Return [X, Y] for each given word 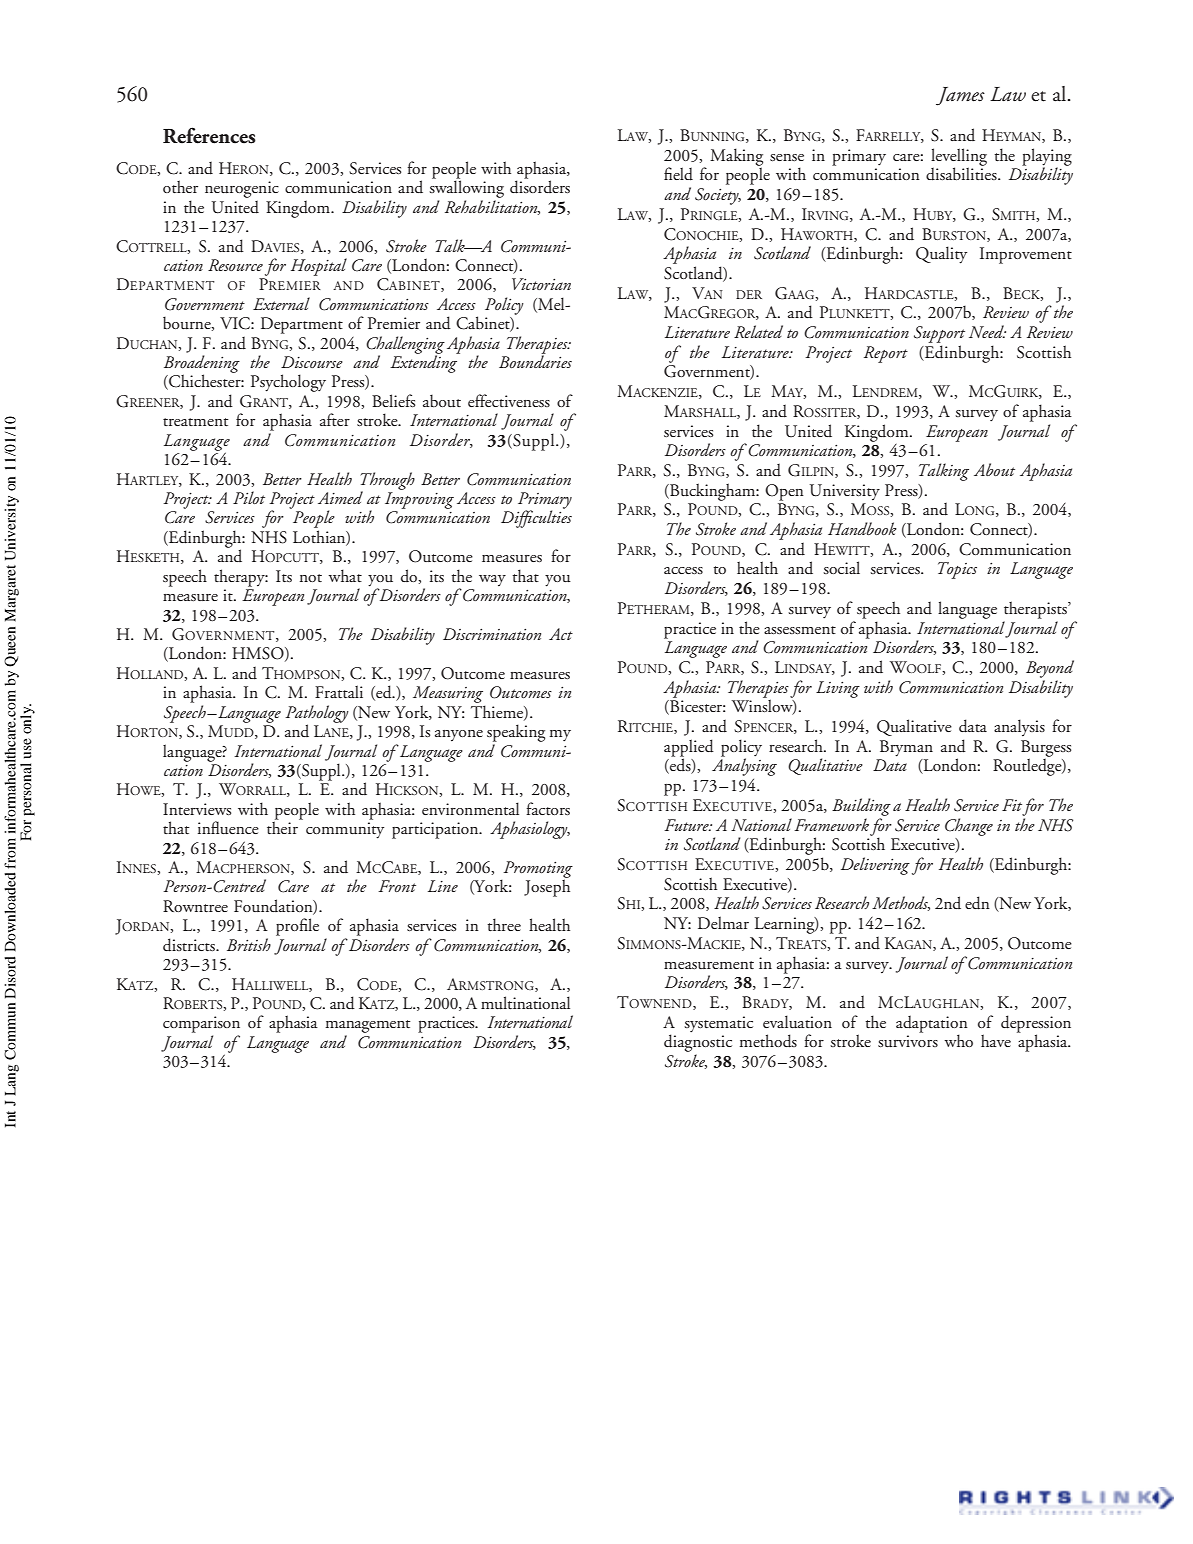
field [678, 174]
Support [939, 334]
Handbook [862, 528]
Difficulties [536, 518]
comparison [201, 1024]
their [283, 826]
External [281, 303]
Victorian [541, 284]
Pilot [249, 497]
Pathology [317, 715]
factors [548, 808]
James [960, 96]
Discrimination [492, 634]
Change [969, 827]
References [209, 135]
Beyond [1050, 669]
